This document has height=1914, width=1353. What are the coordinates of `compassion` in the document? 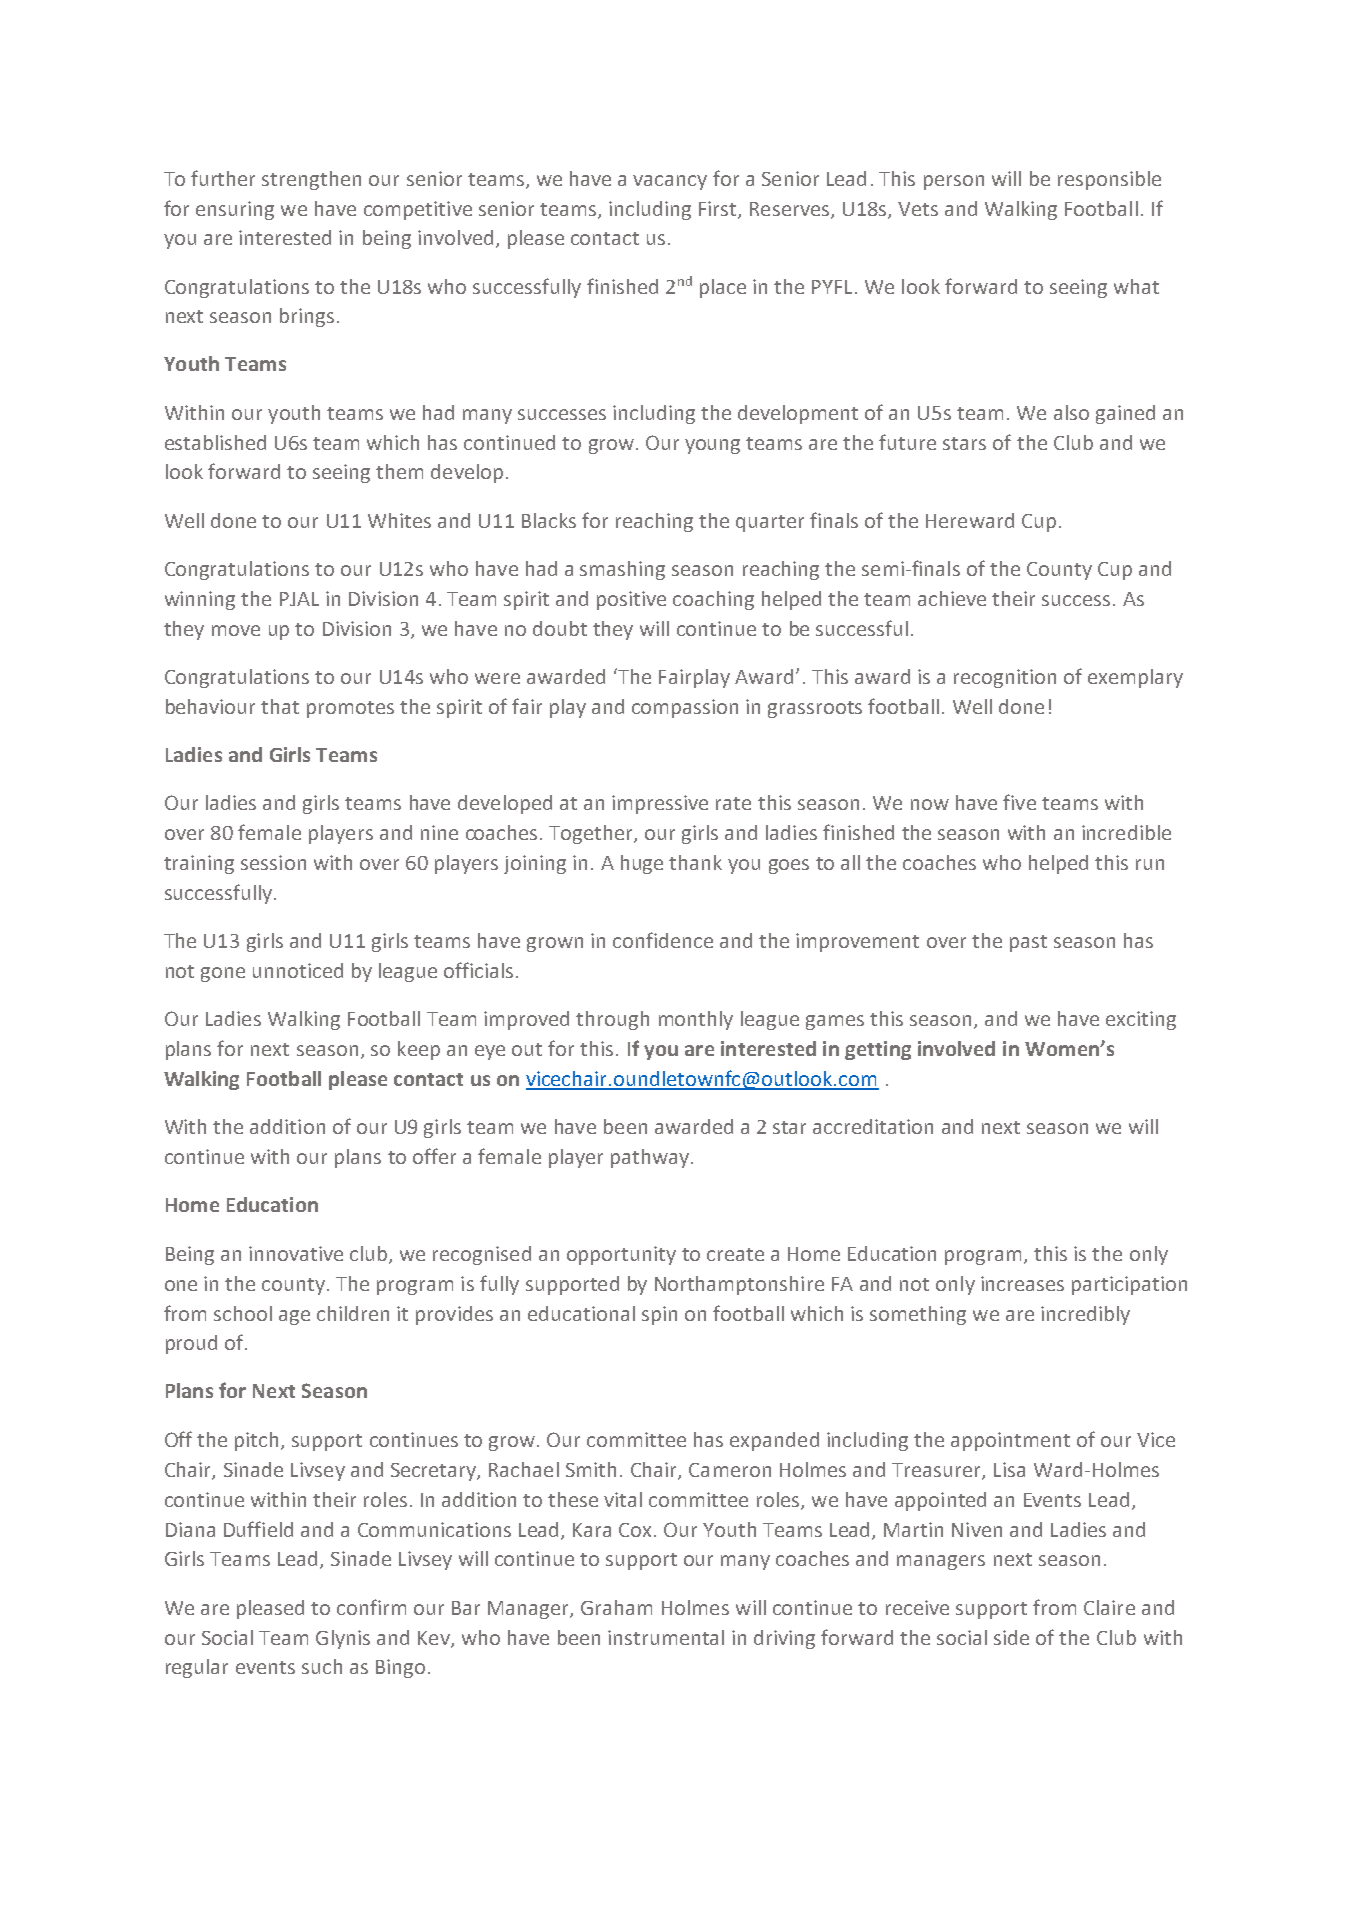 It's located at (685, 708).
